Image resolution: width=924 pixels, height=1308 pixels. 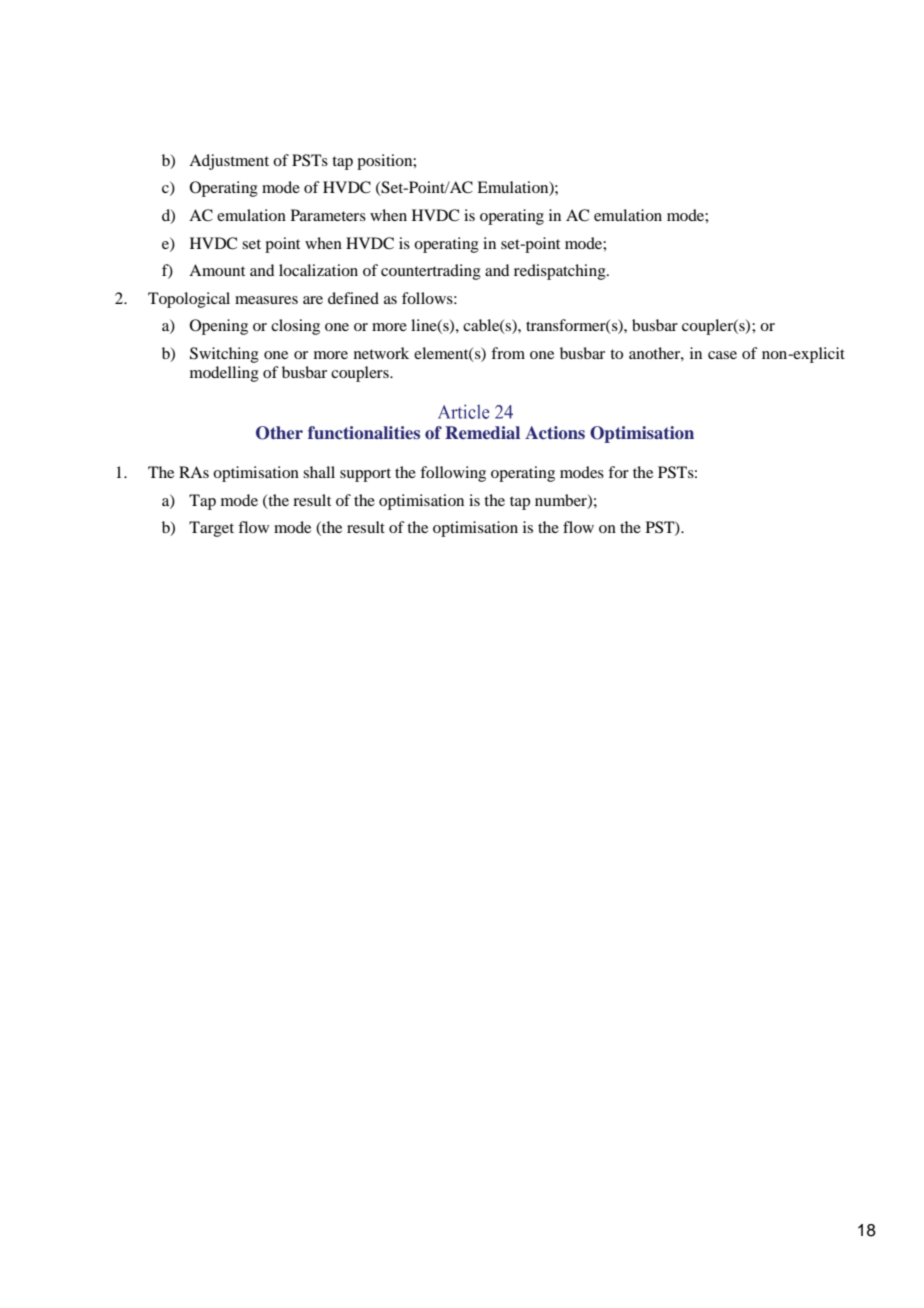 What do you see at coordinates (211, 529) in the page?
I see `Target` at bounding box center [211, 529].
